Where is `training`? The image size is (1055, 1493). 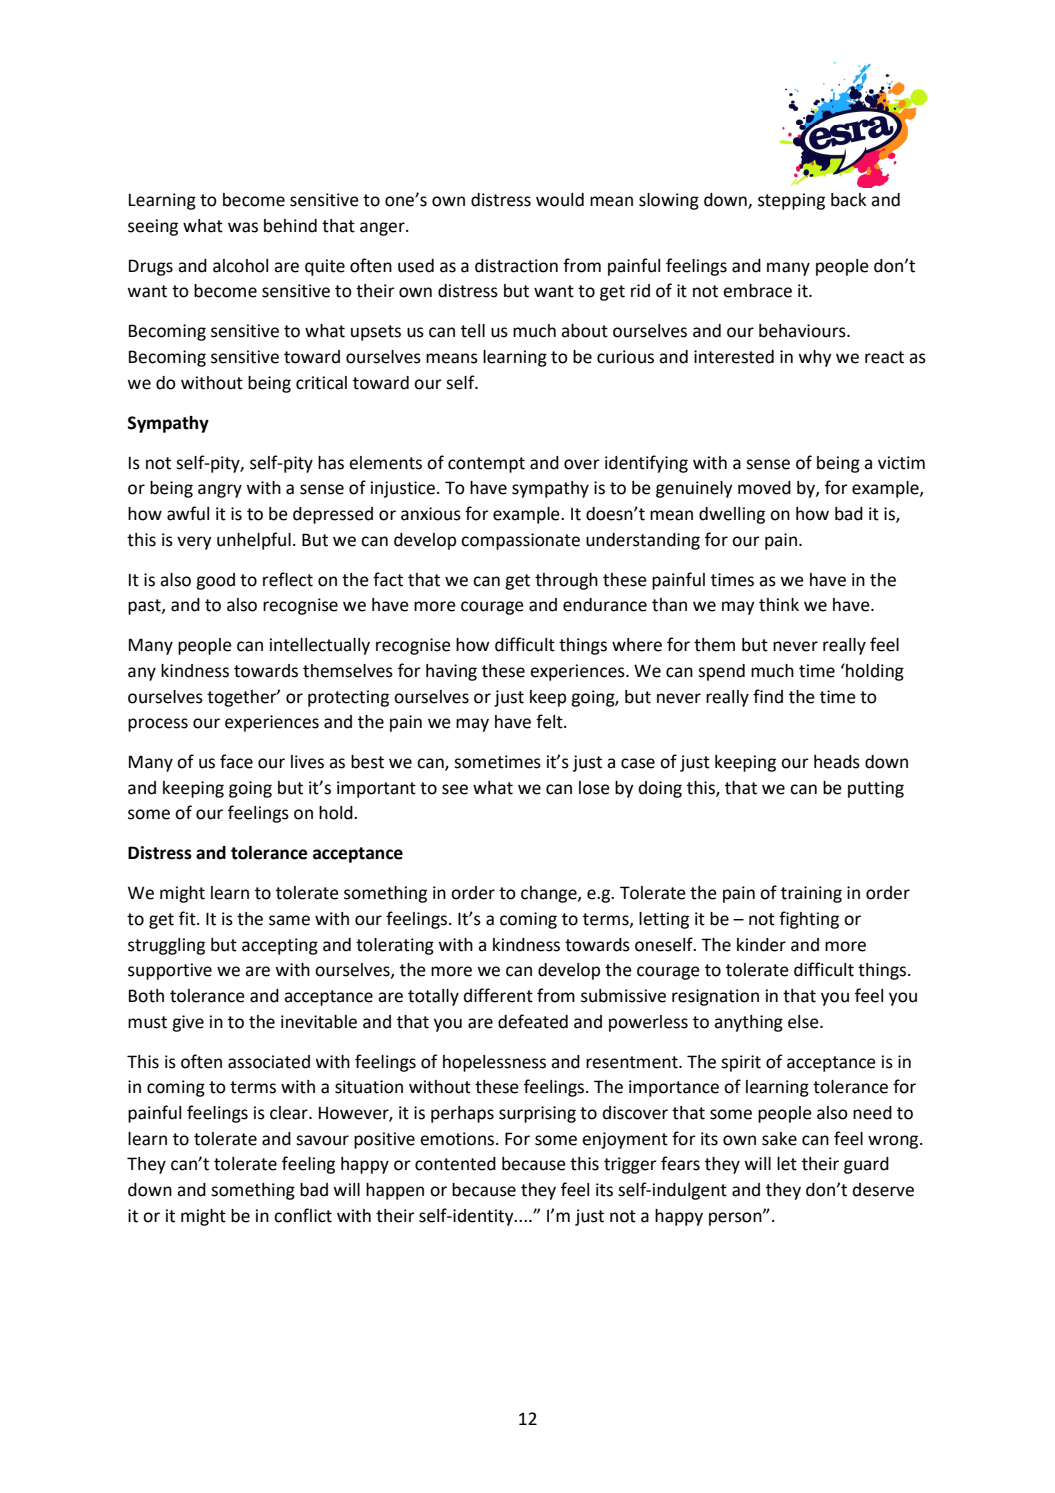 training is located at coordinates (811, 894).
